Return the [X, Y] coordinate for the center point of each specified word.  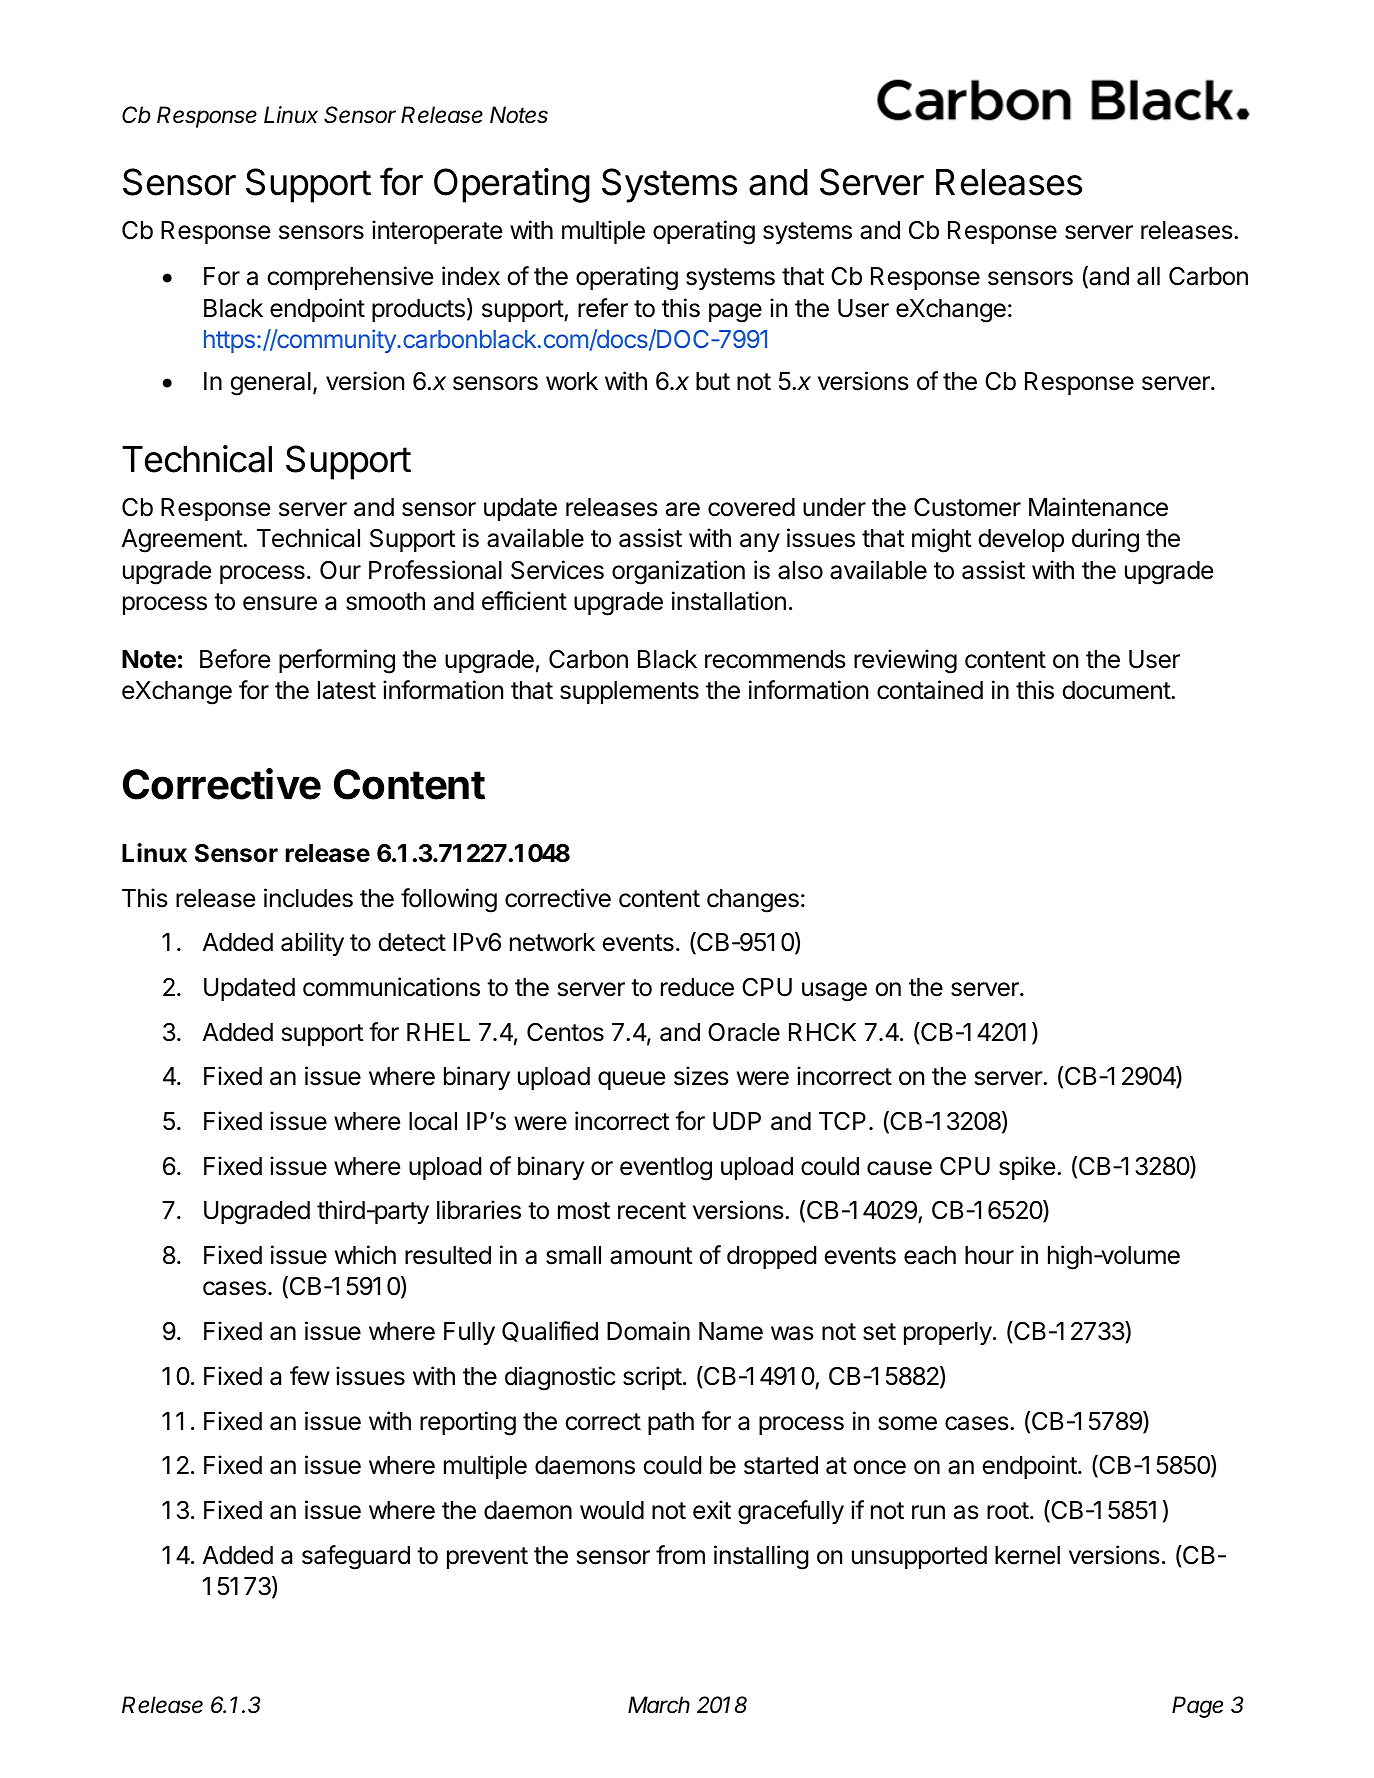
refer [603, 308]
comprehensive [350, 278]
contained [930, 690]
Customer [967, 507]
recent [652, 1211]
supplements [629, 692]
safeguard [356, 1557]
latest [347, 690]
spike [1027, 1168]
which [365, 1255]
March [659, 1705]
